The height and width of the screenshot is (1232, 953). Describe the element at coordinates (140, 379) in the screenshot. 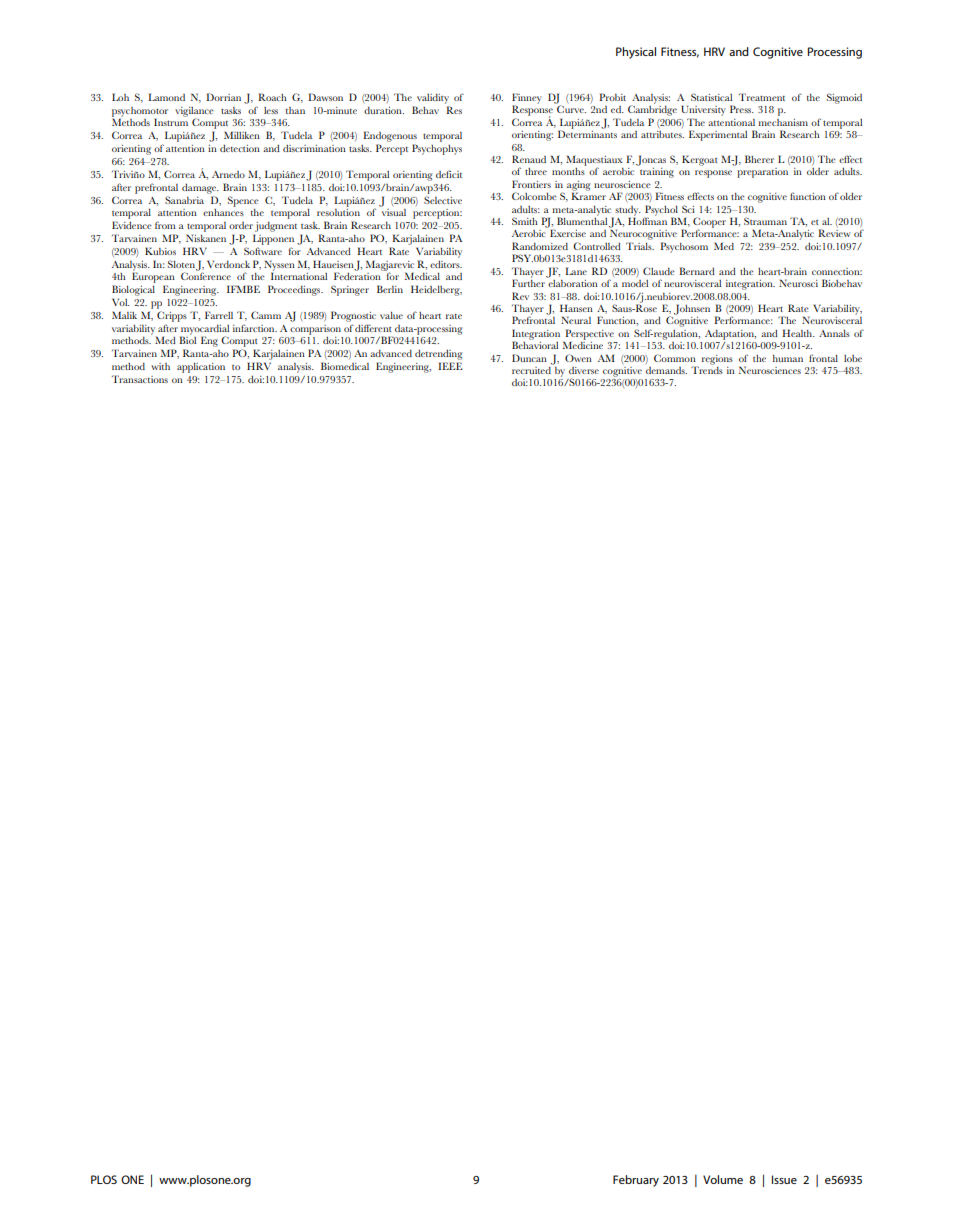

I see `Transactions` at that location.
